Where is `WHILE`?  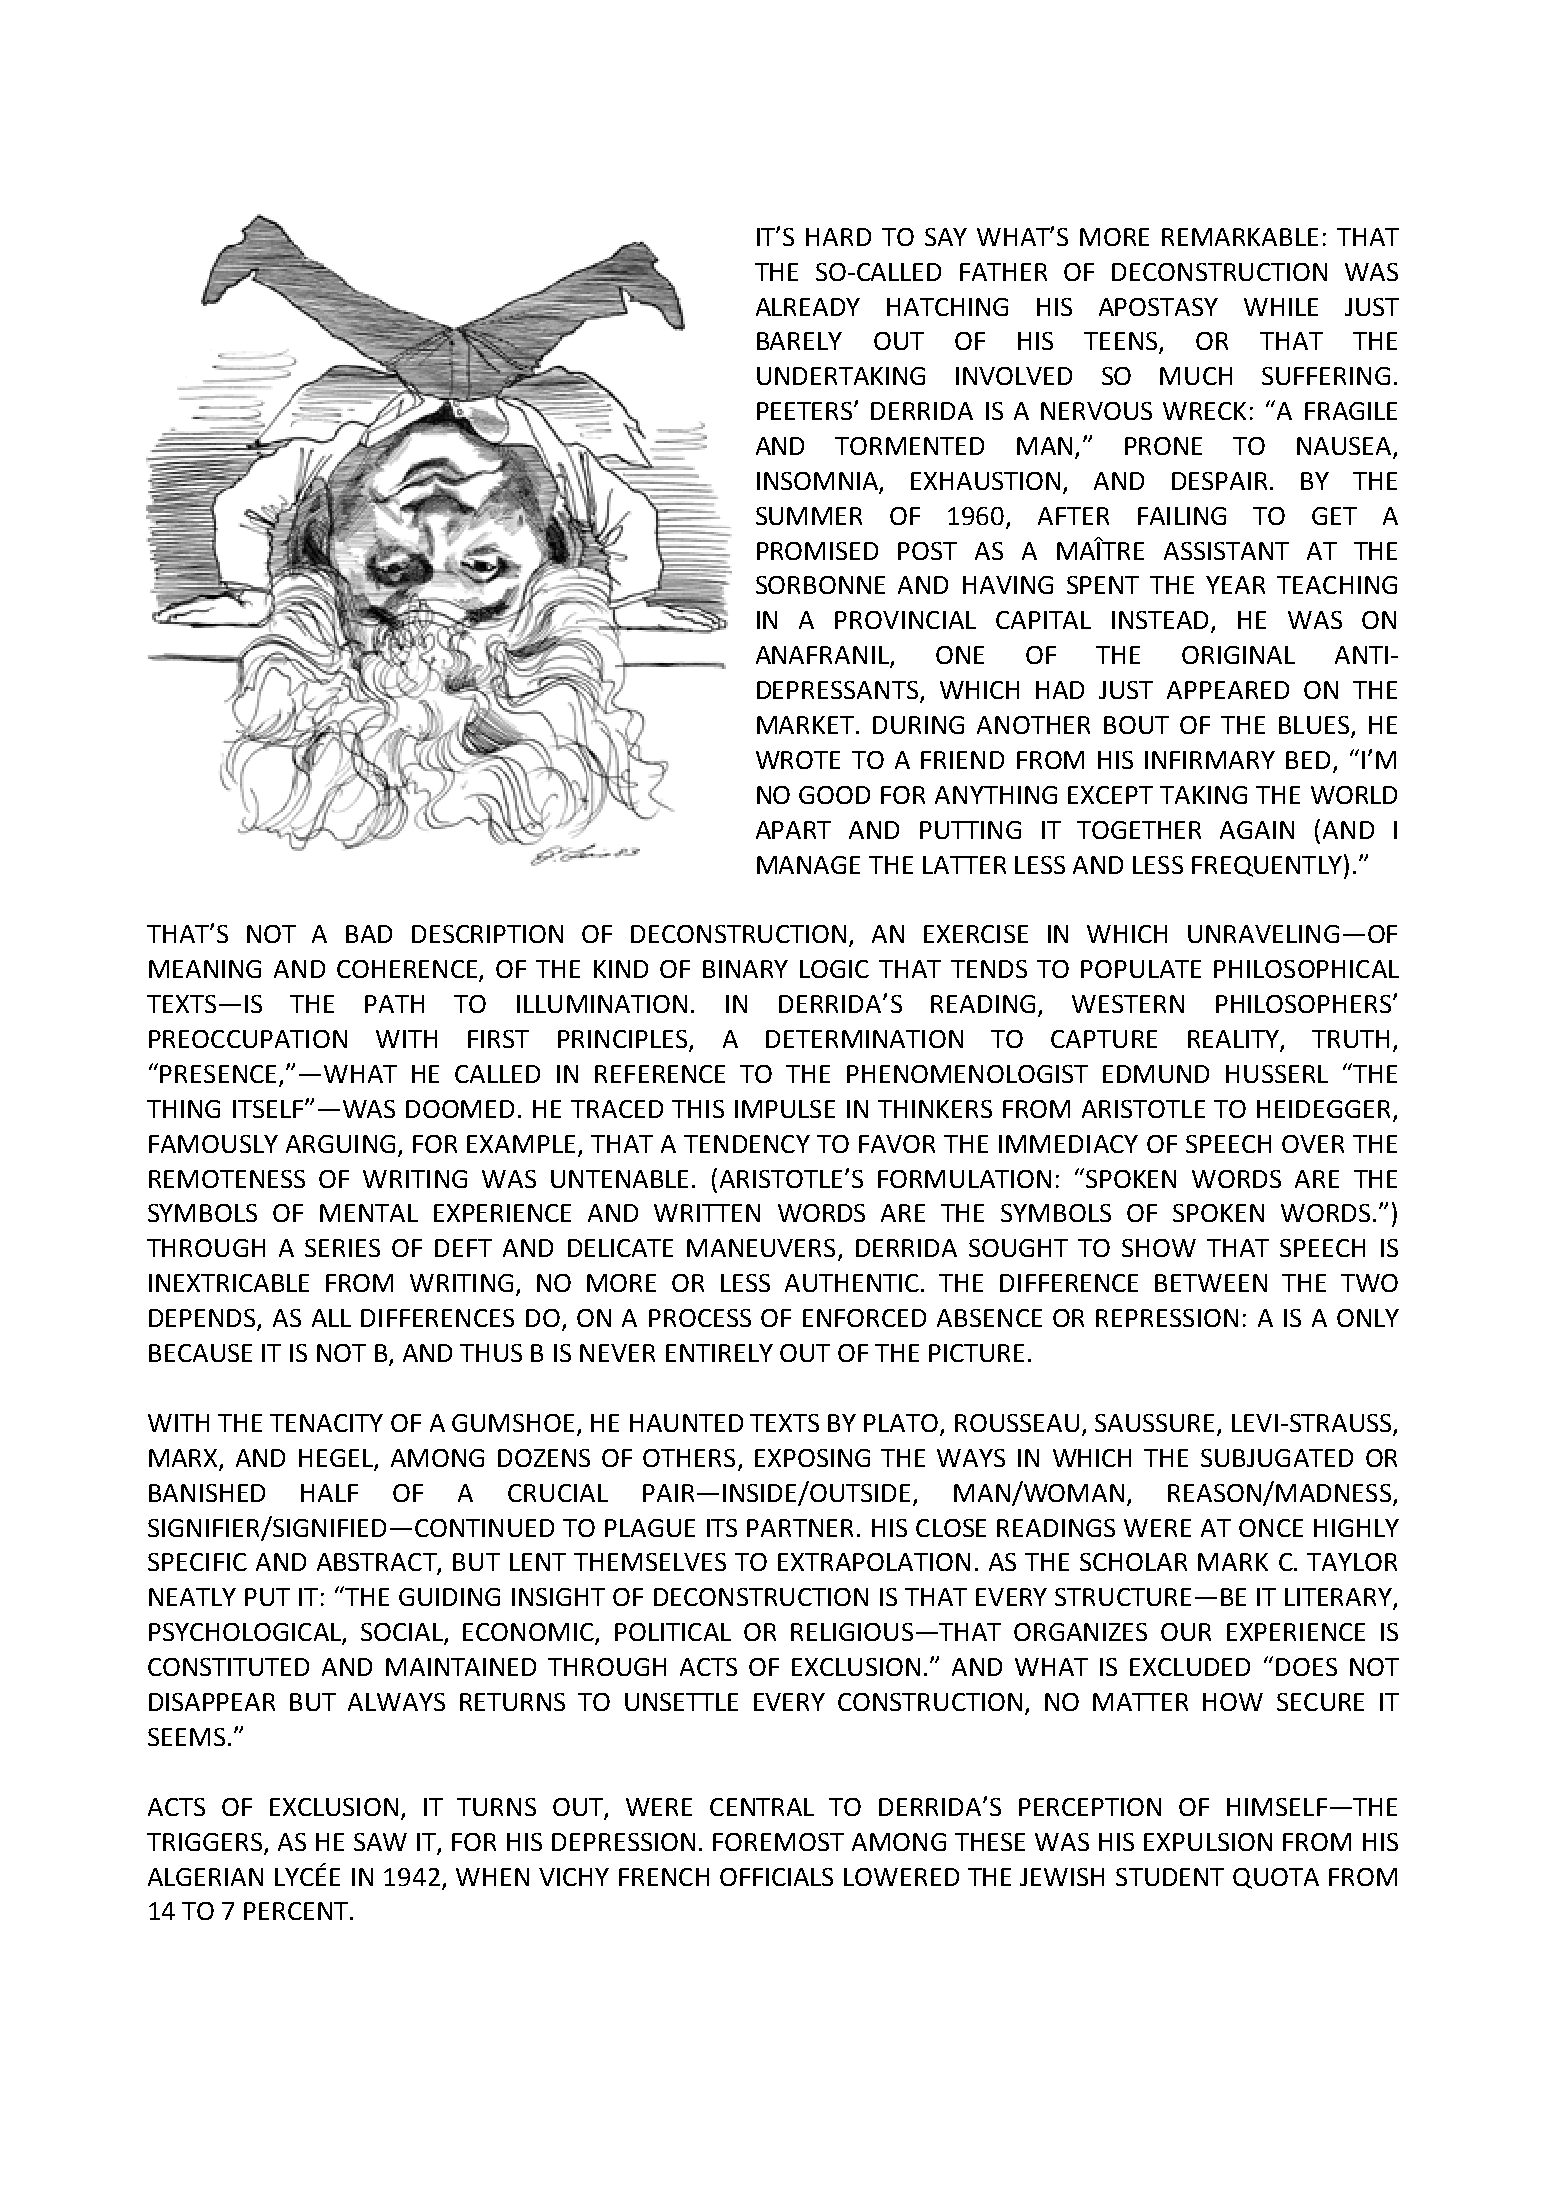
WHILE is located at coordinates (1281, 307).
